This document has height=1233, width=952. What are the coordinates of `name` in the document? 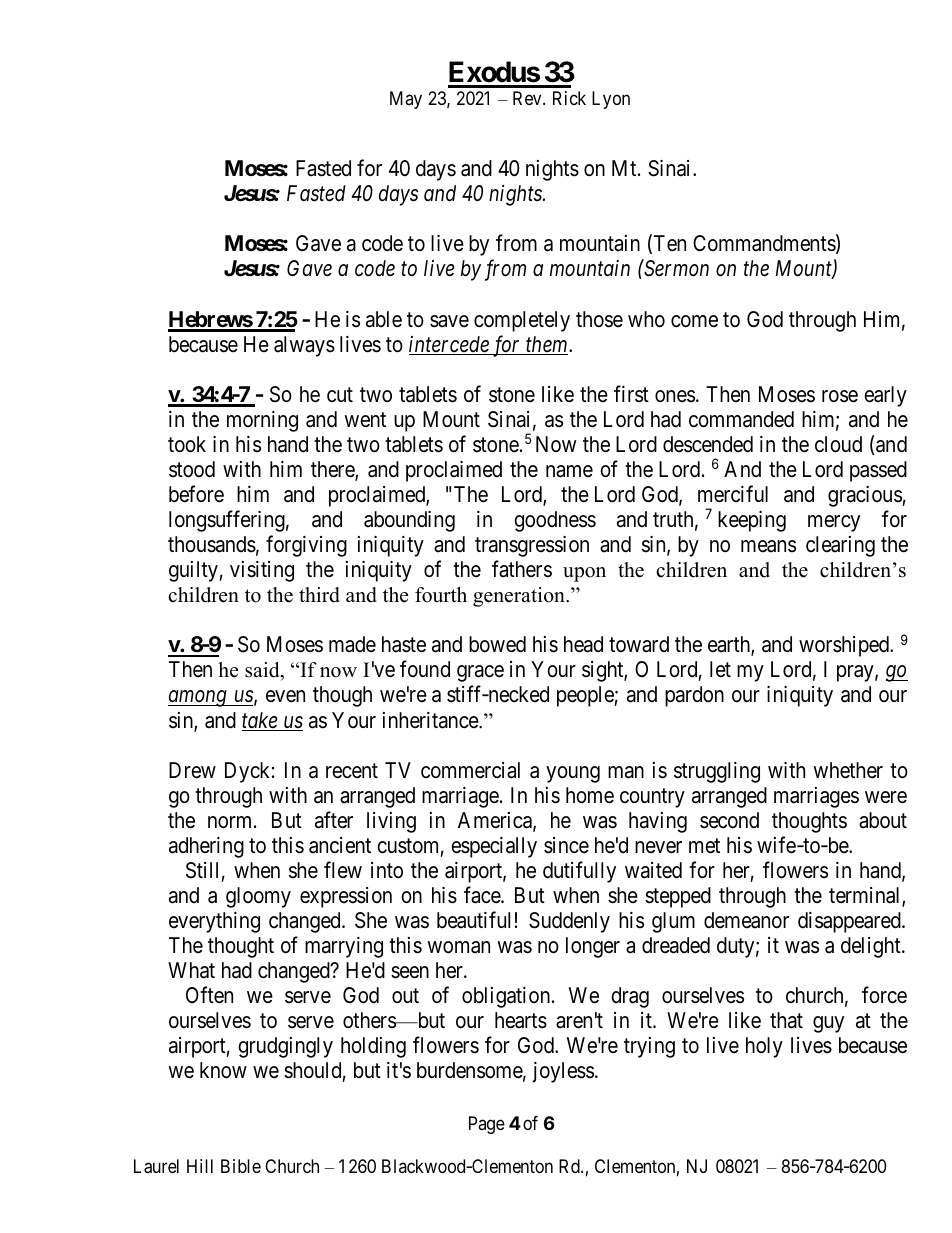 It's located at (569, 471).
